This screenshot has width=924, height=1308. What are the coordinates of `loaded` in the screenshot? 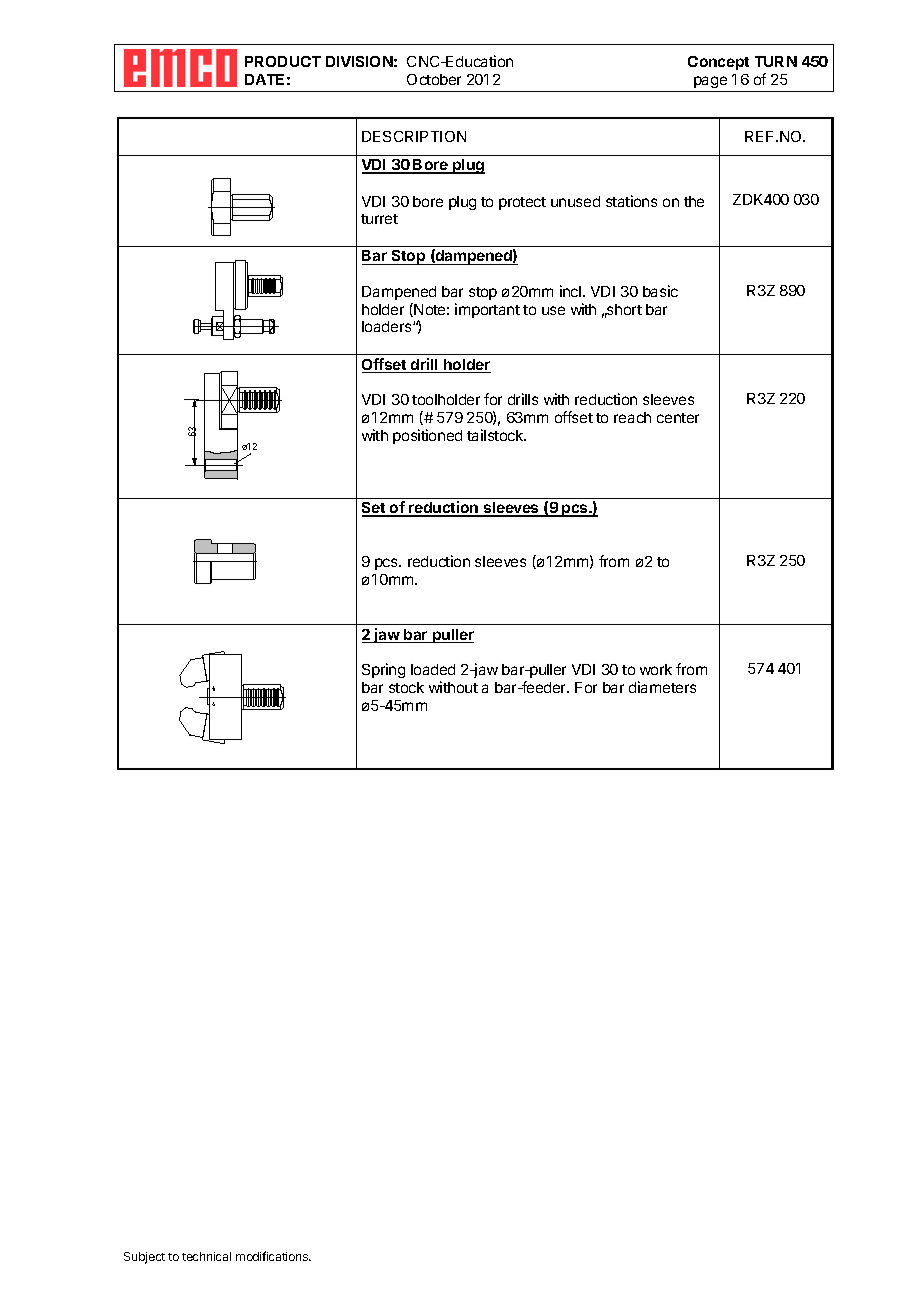 It's located at (433, 669).
